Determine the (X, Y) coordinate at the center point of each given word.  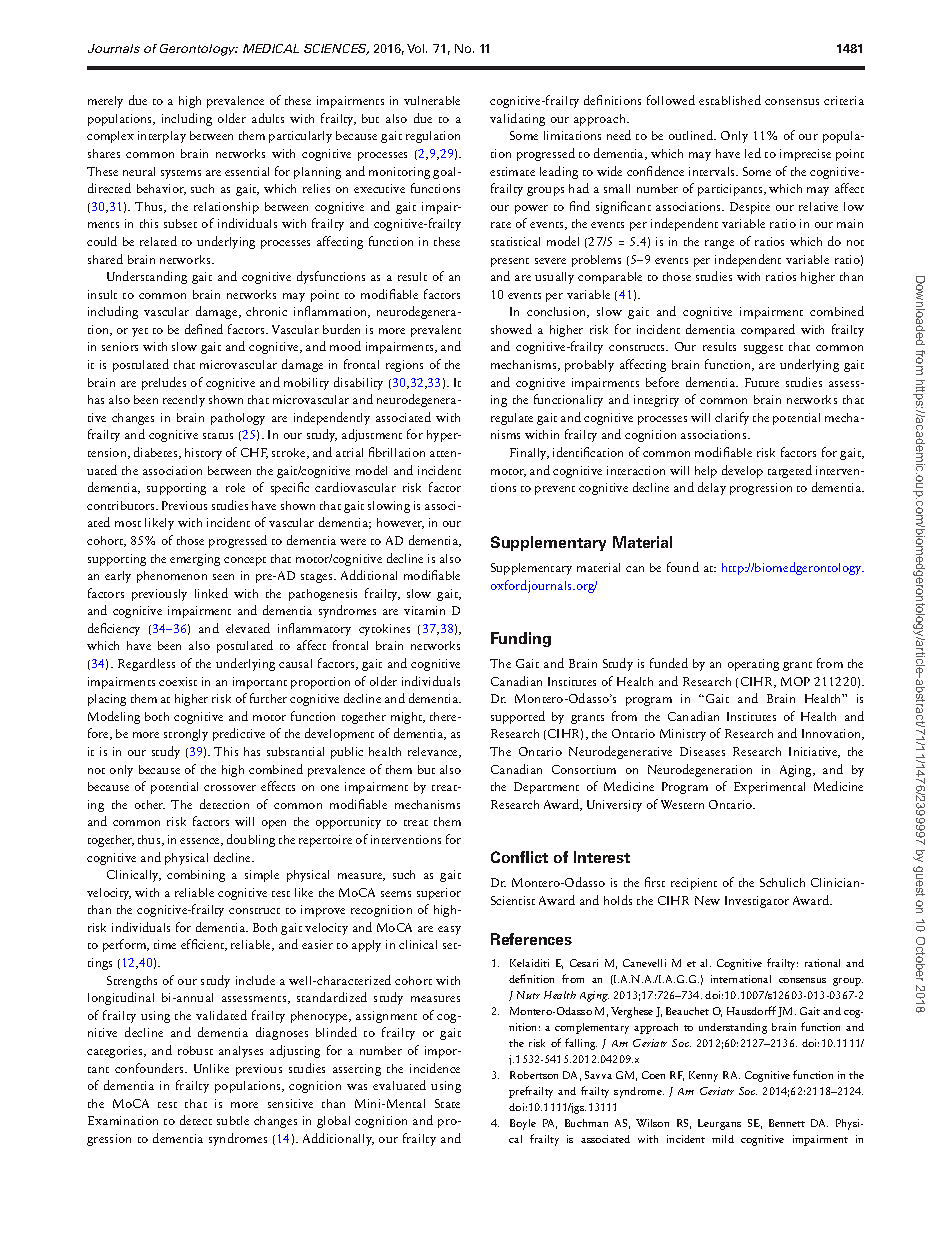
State (447, 1103)
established (730, 100)
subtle (233, 1120)
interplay (162, 137)
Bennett (787, 1123)
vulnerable (432, 100)
